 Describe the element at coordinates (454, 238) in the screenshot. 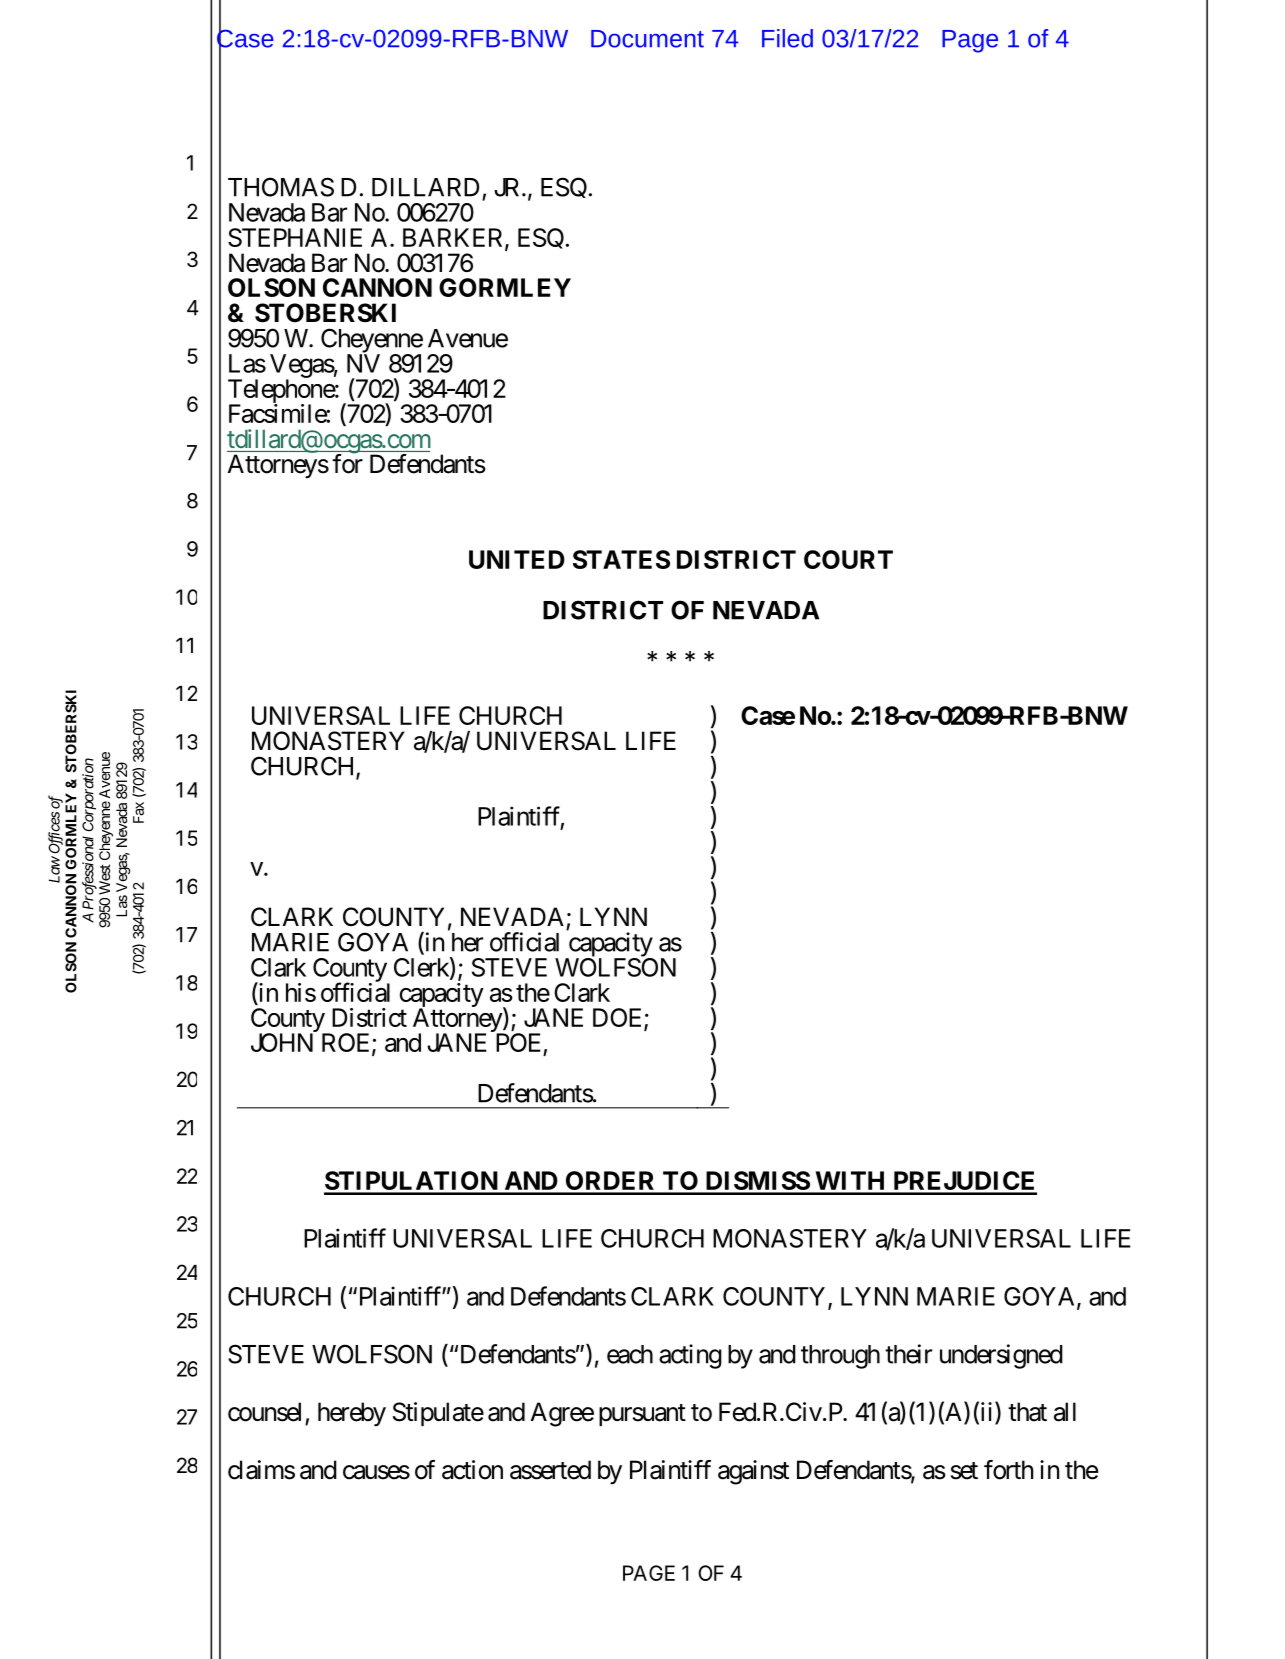

I see `BARKER` at that location.
